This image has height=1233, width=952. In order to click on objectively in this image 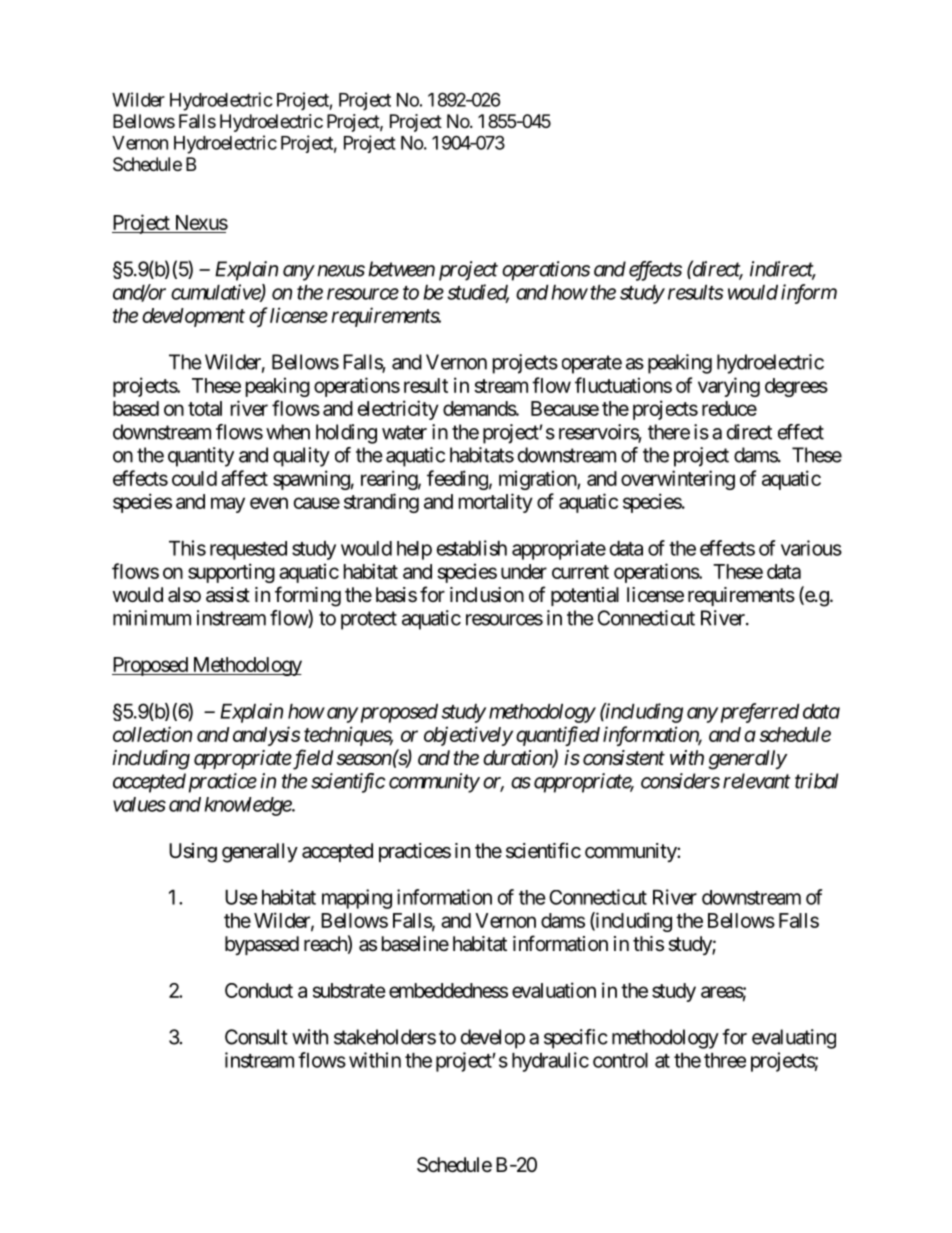, I will do `click(468, 736)`.
